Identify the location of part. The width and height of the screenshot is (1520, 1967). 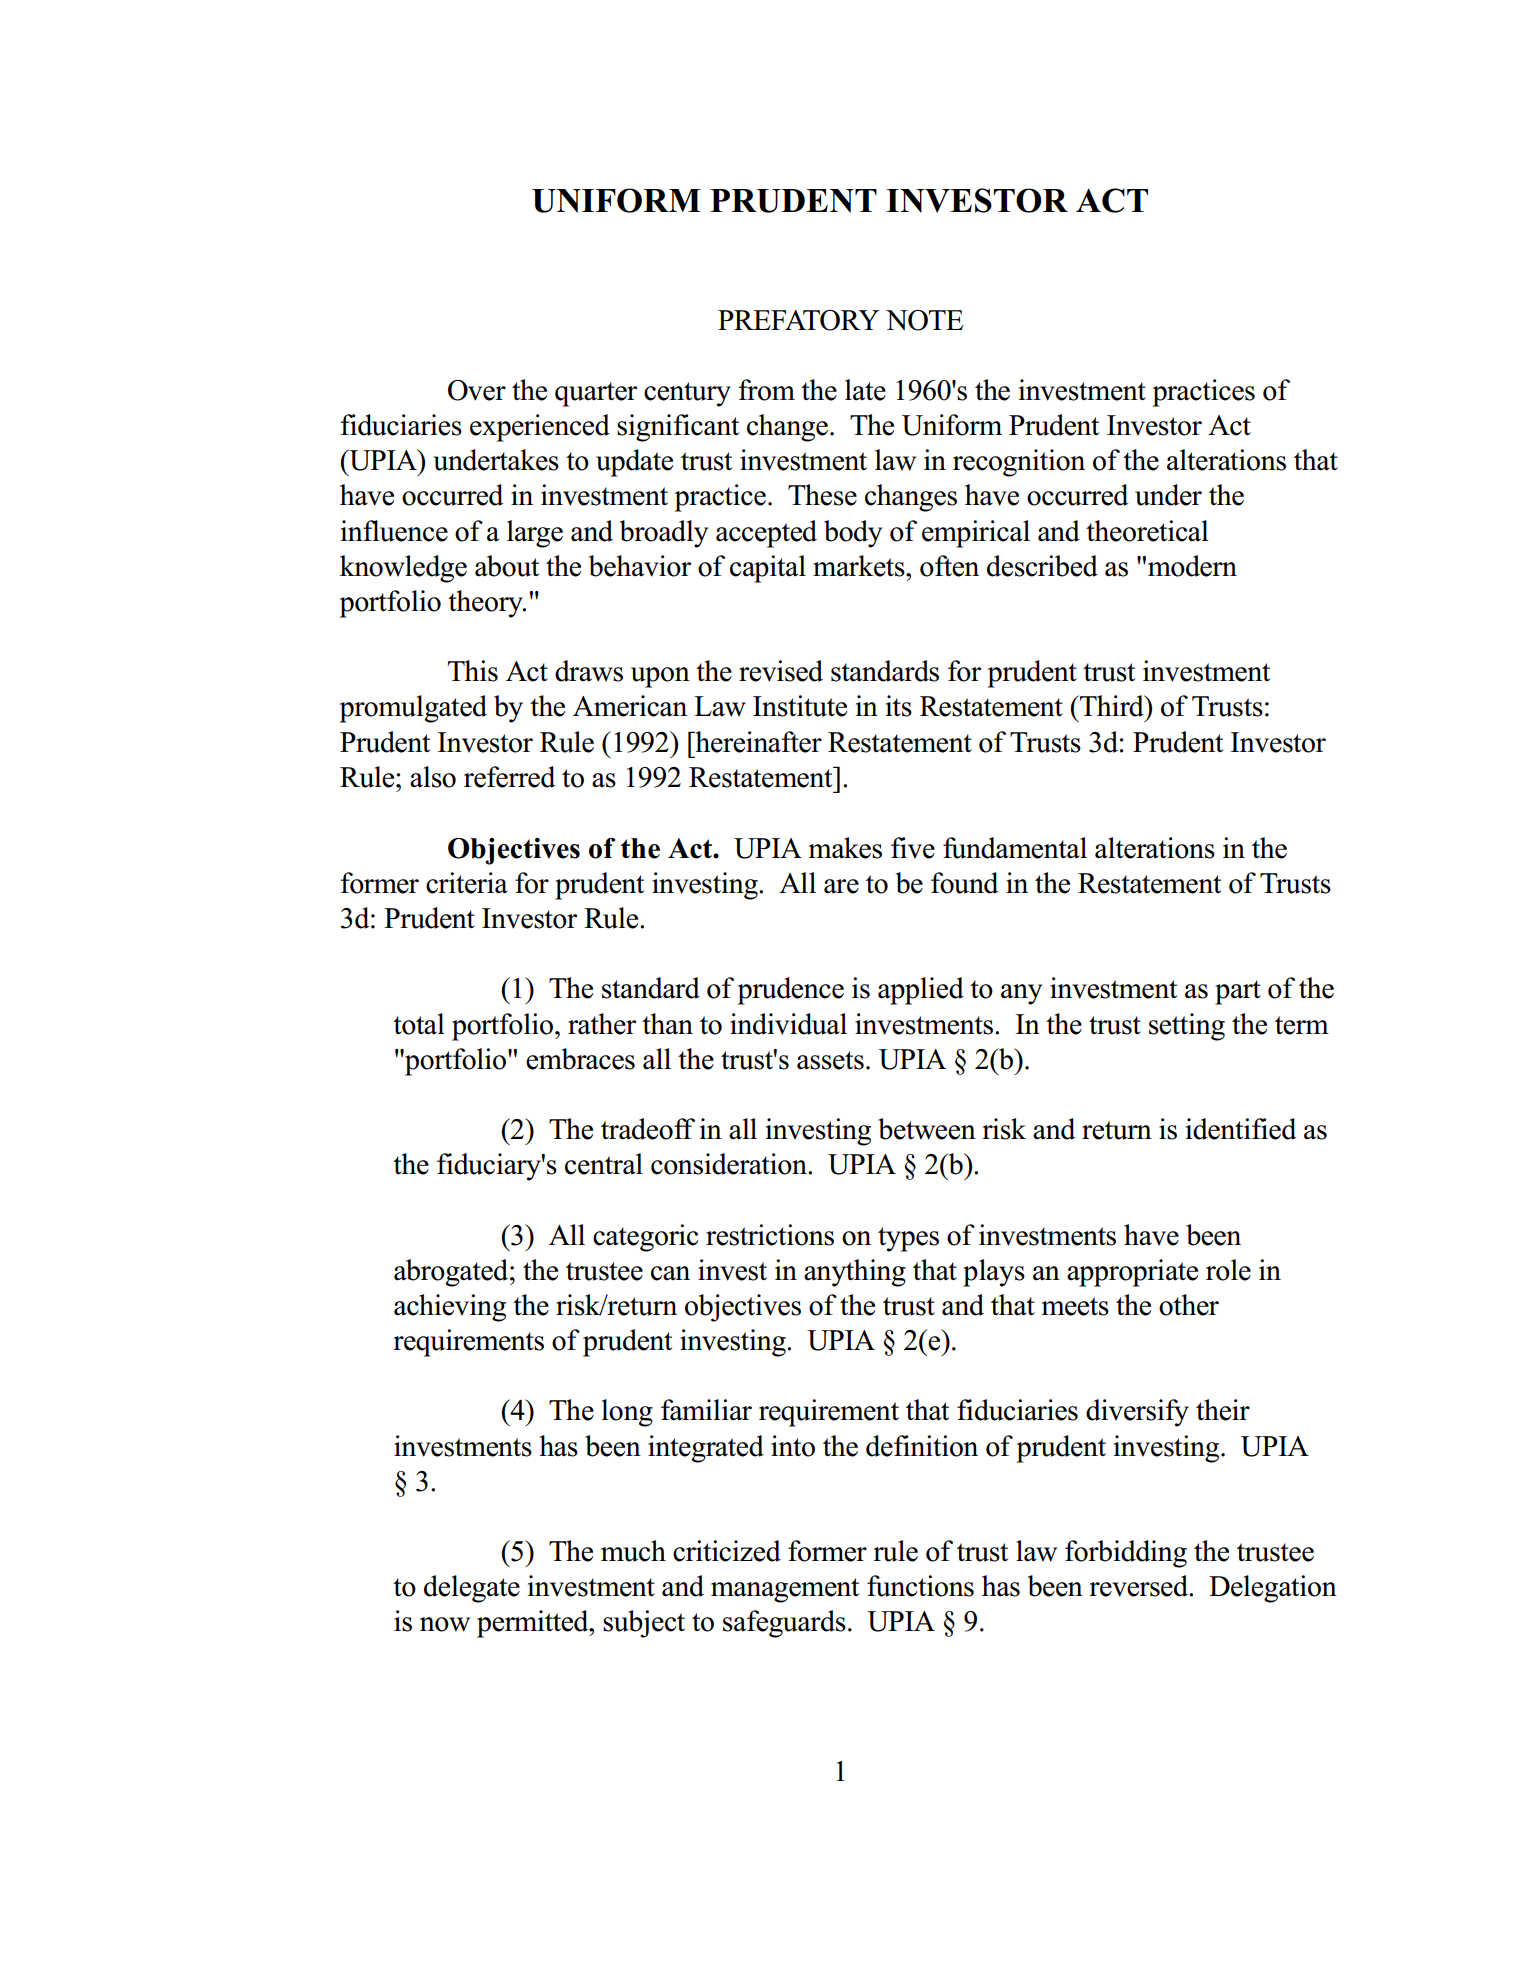
(1238, 992).
